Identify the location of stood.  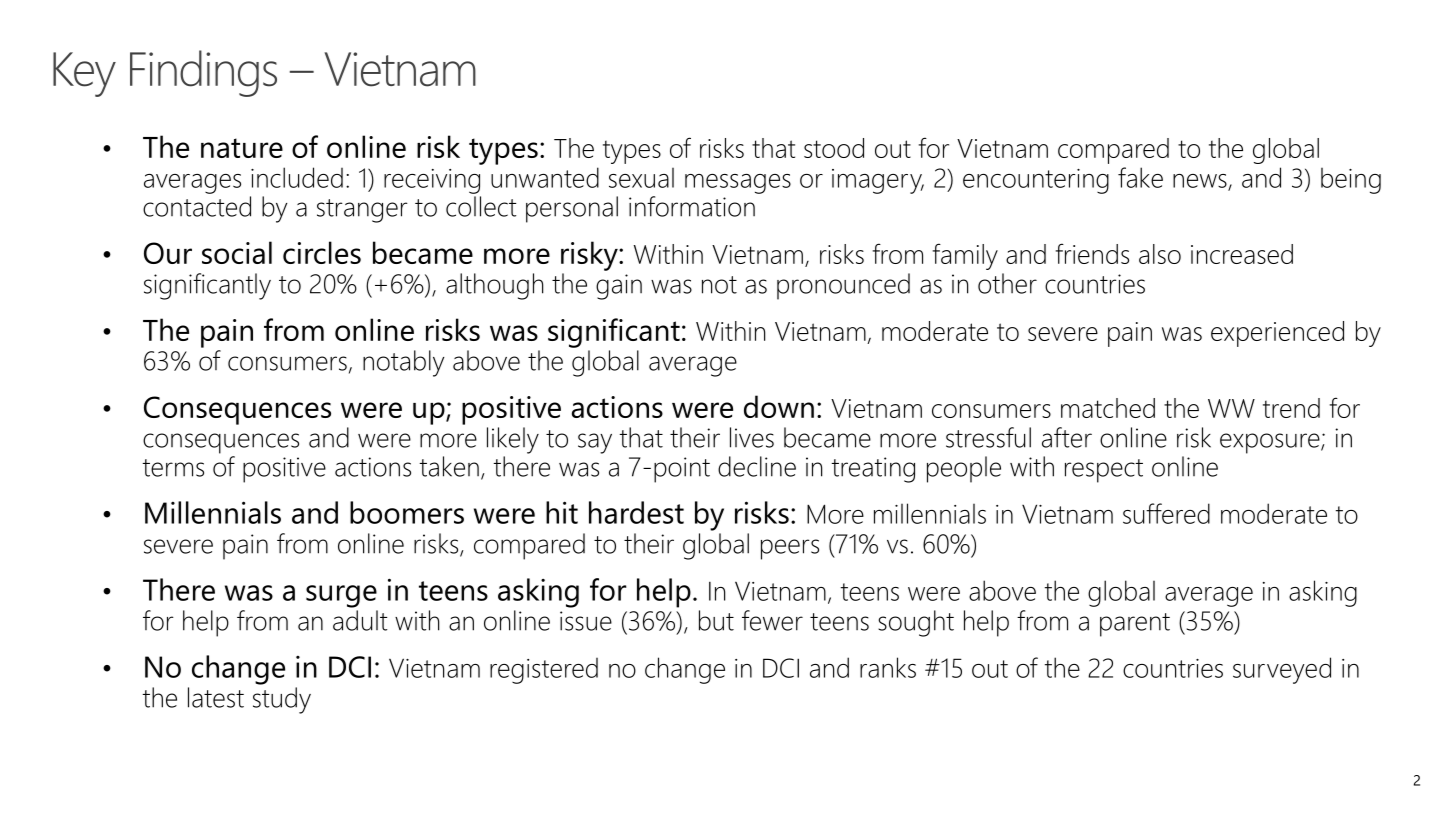
(834, 148).
